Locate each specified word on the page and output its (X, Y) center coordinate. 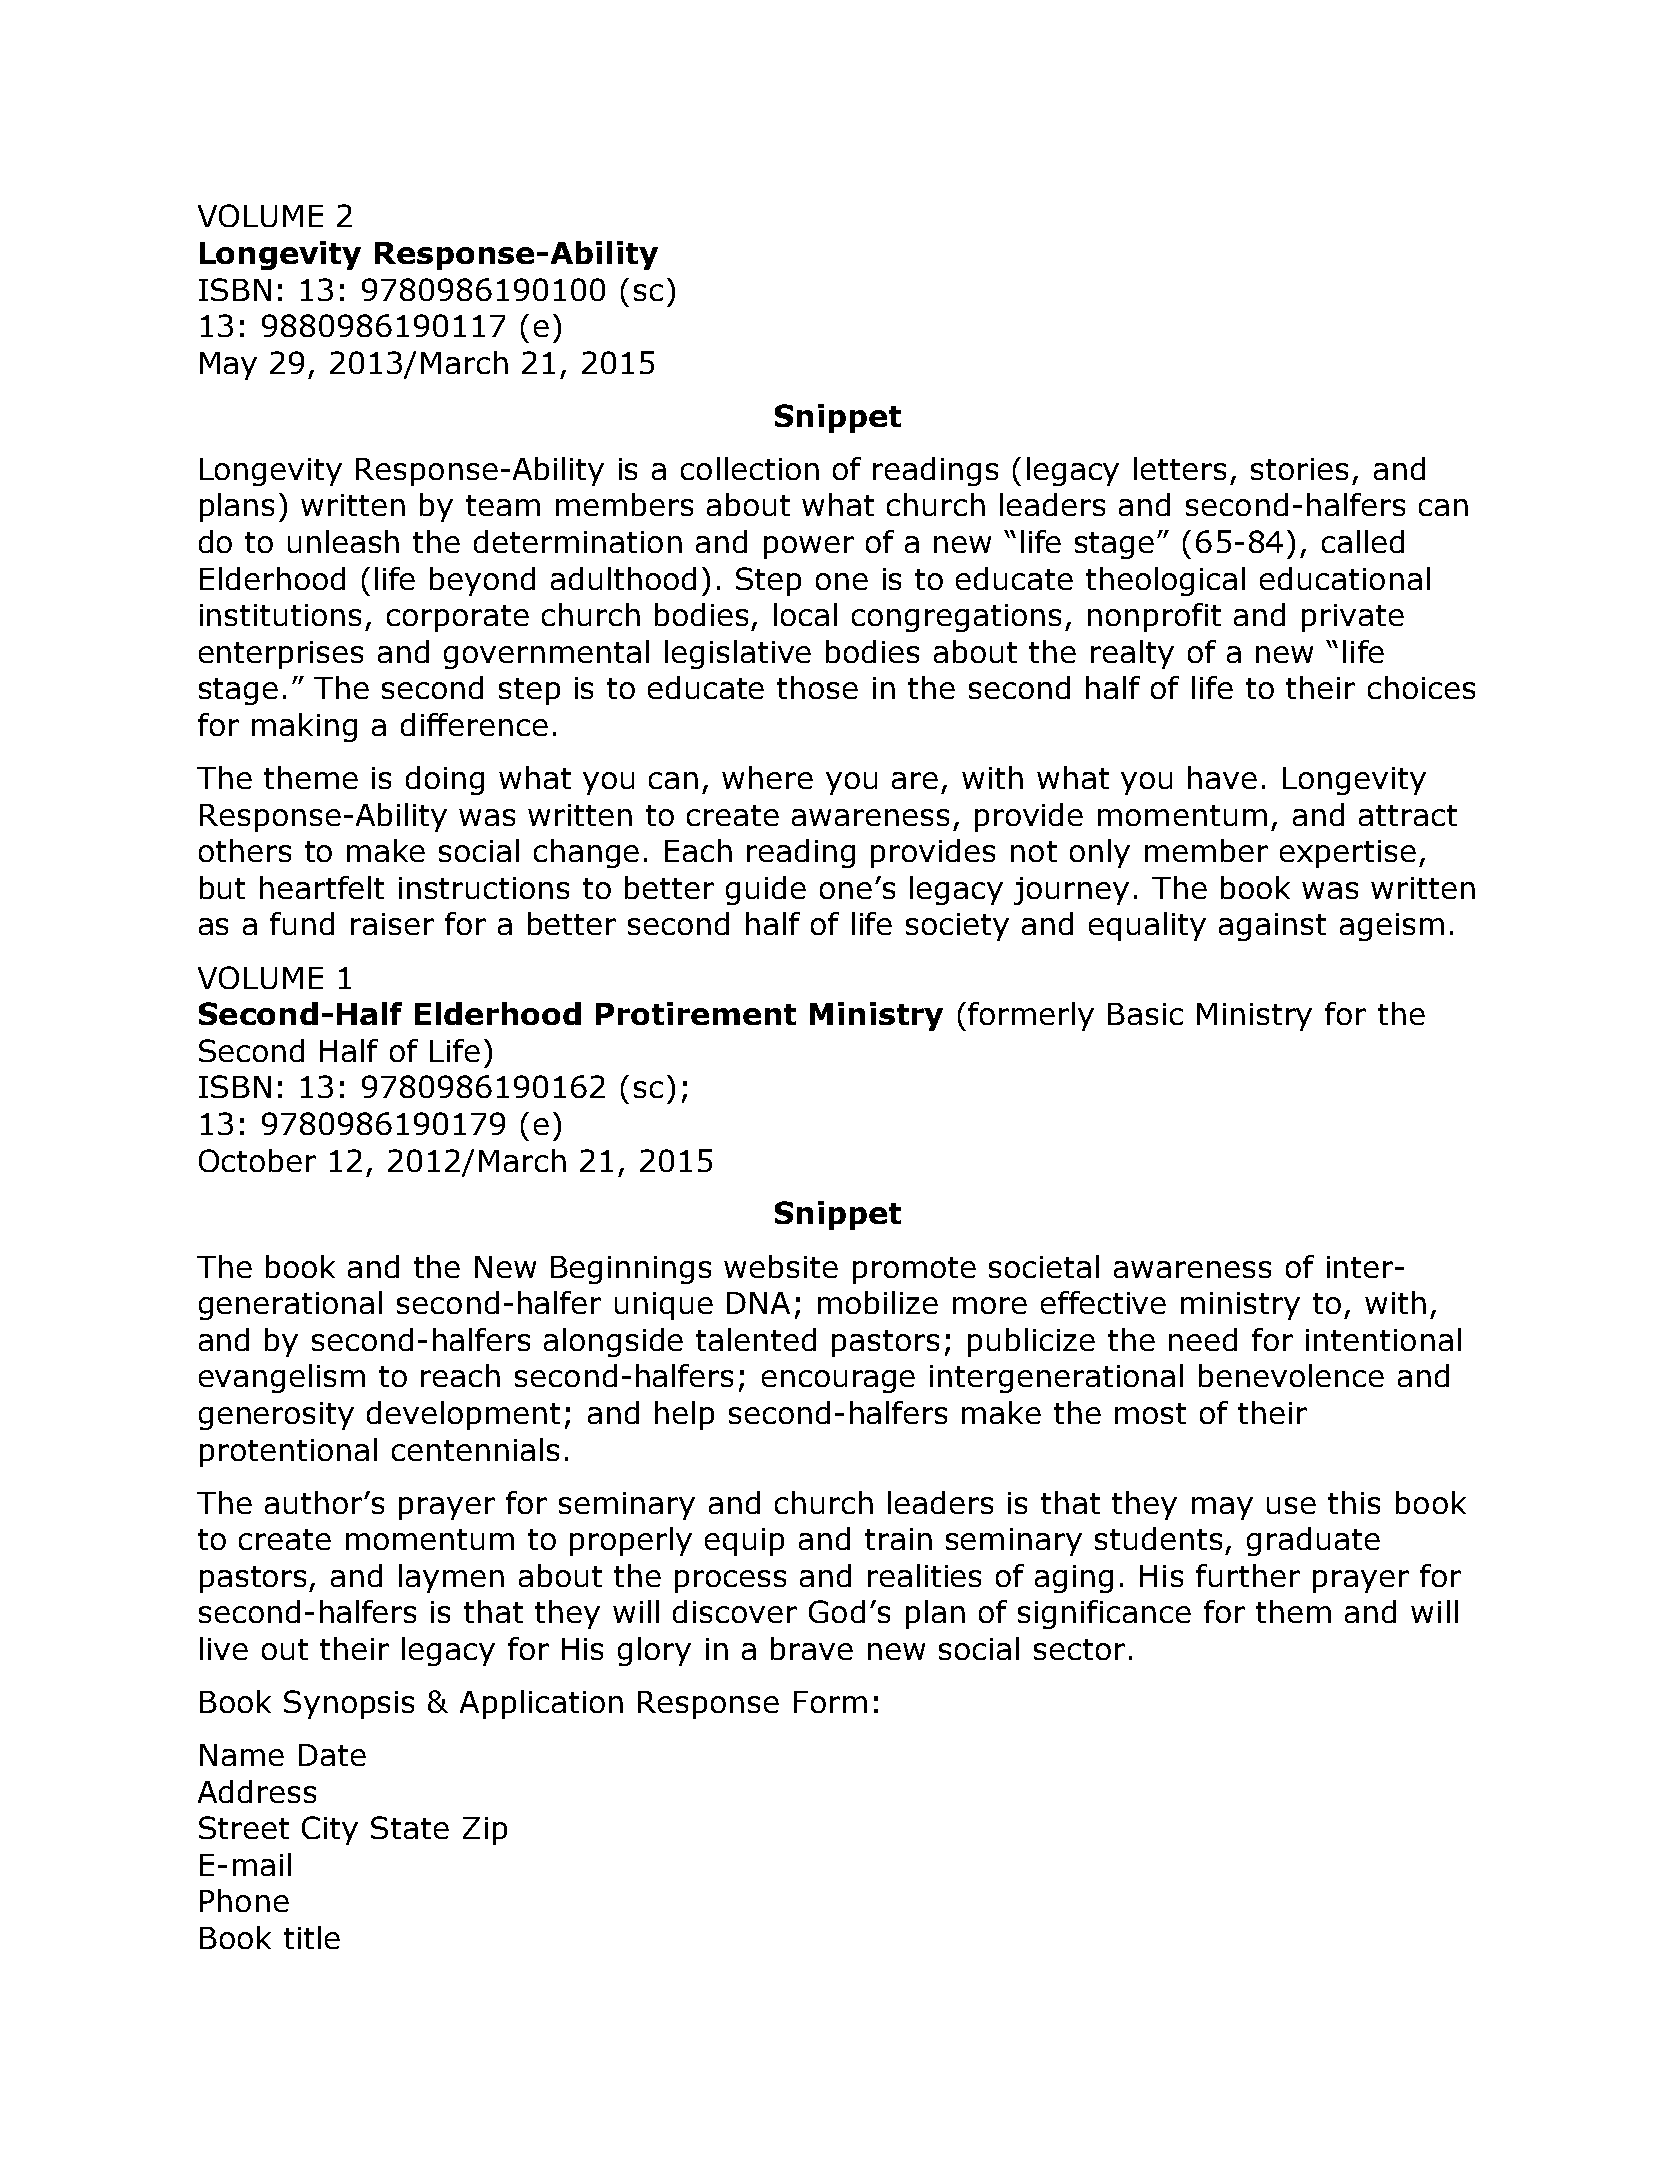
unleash (343, 541)
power (809, 547)
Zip (485, 1831)
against (1272, 927)
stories (1299, 469)
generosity (276, 1416)
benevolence (1291, 1375)
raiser (392, 924)
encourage (838, 1381)
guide (766, 890)
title (312, 1937)
